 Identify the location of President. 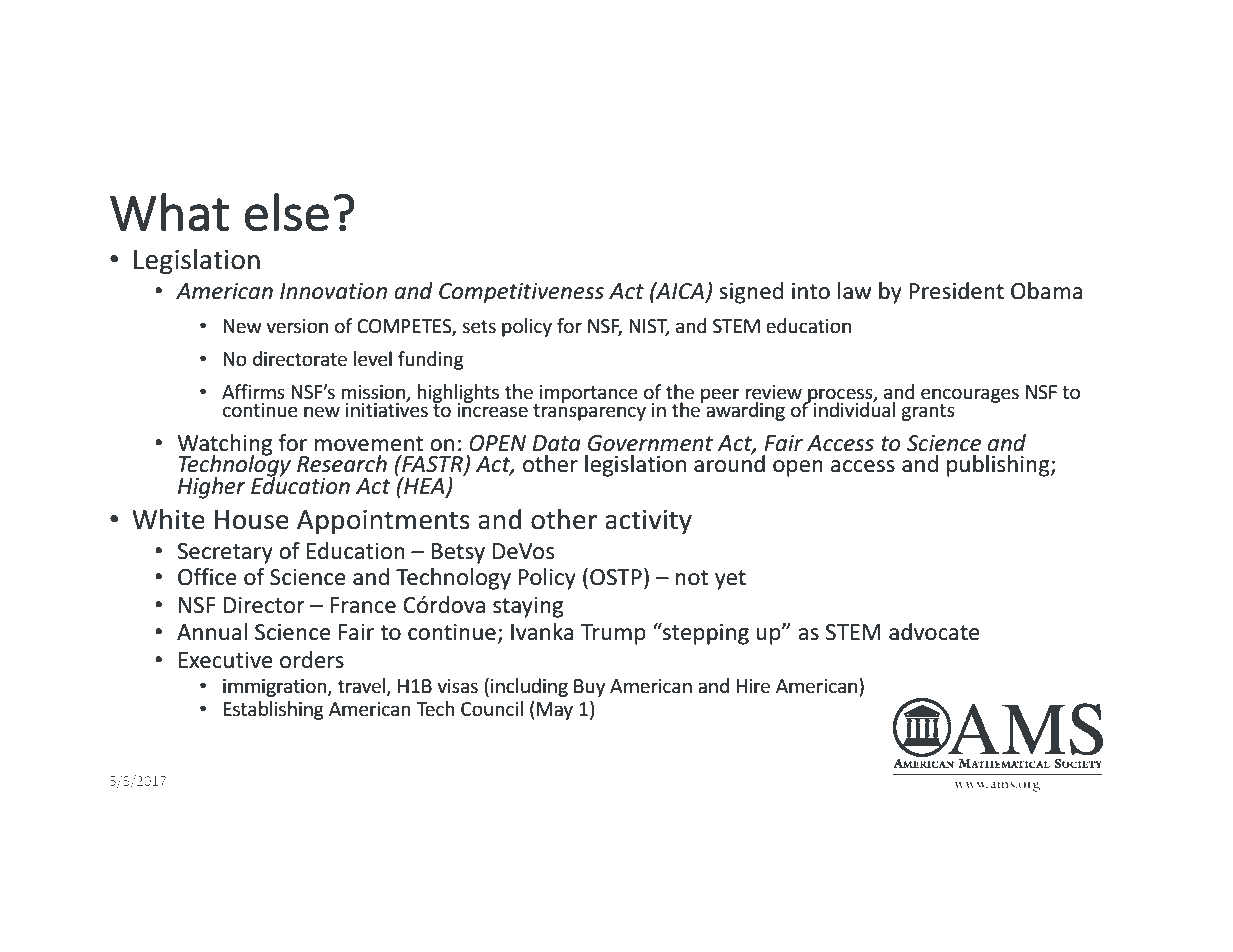
(956, 291).
